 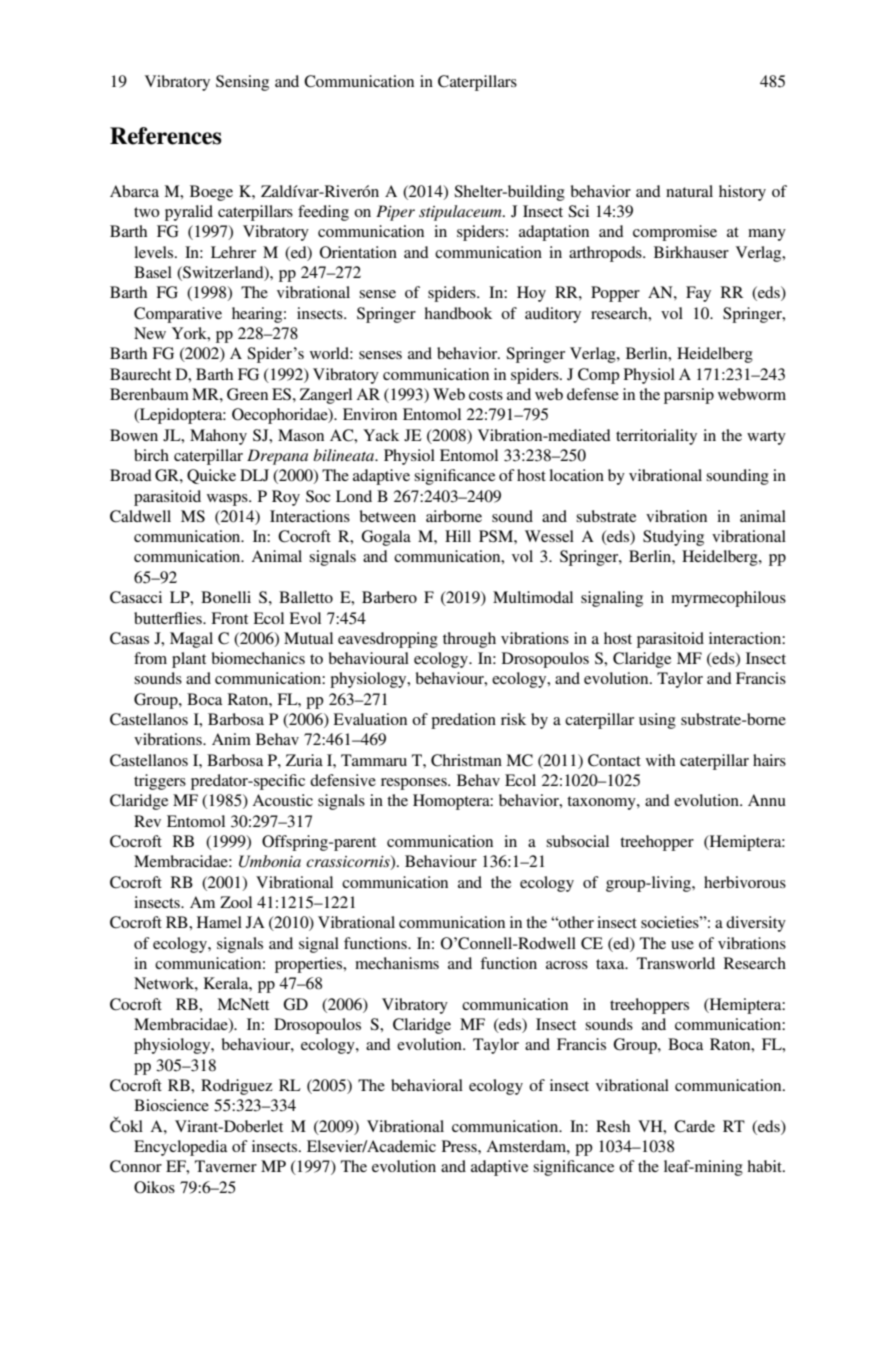 What do you see at coordinates (236, 902) in the image?
I see `Zool` at bounding box center [236, 902].
